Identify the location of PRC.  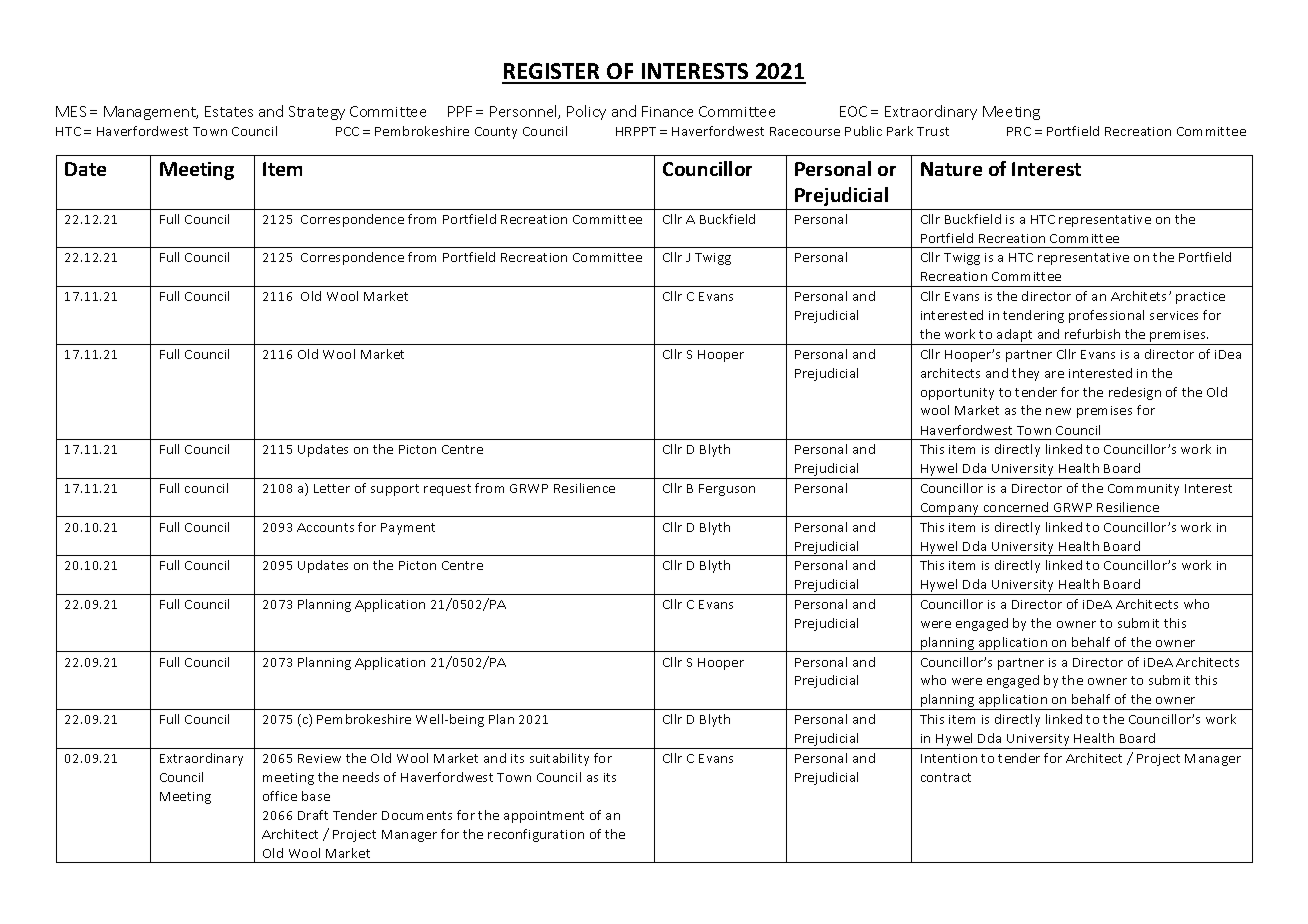
(1019, 131).
